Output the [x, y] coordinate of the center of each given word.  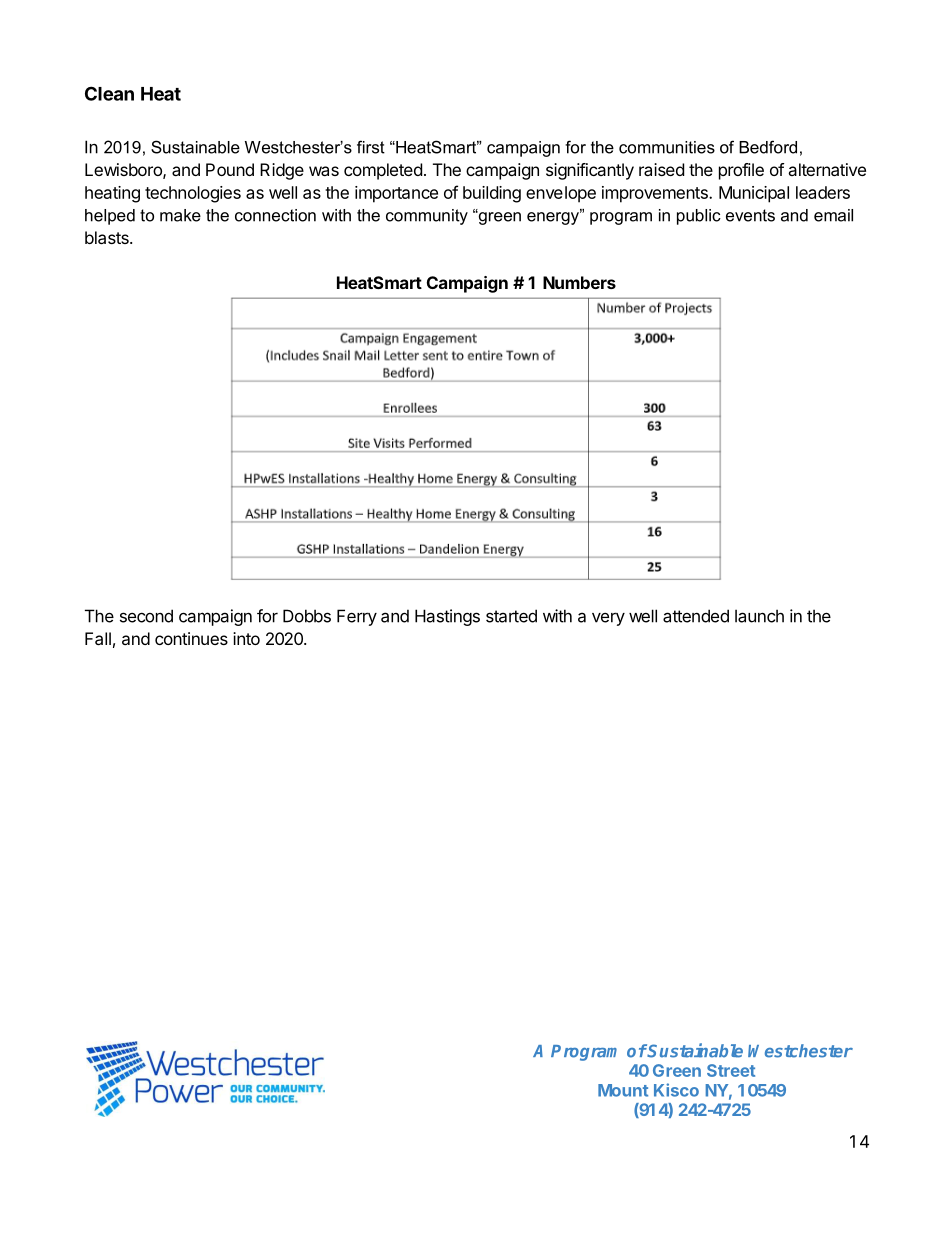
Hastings [447, 617]
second [146, 616]
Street [731, 1070]
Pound [230, 169]
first [371, 147]
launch [759, 616]
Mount [623, 1090]
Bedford [768, 147]
